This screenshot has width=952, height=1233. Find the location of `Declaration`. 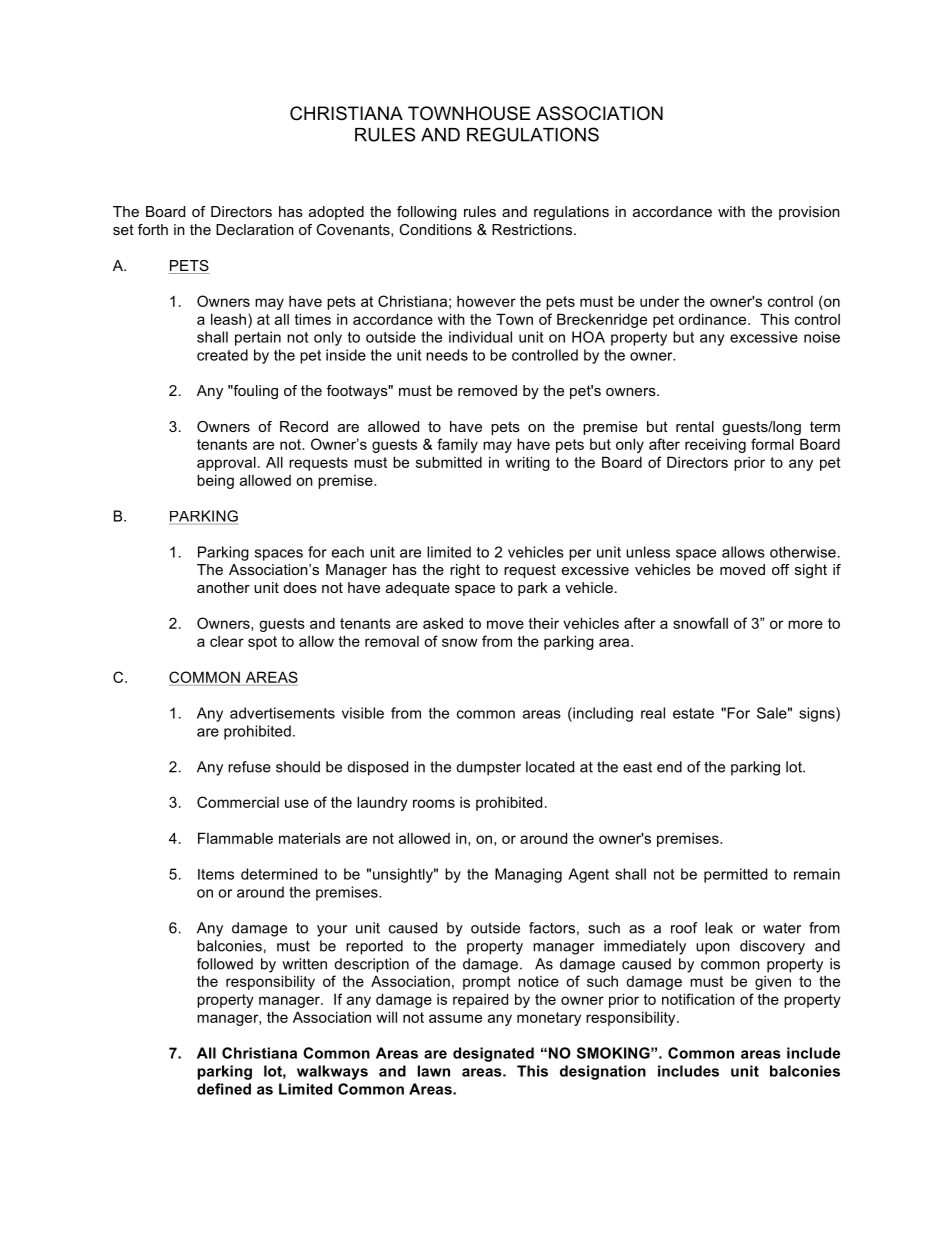

Declaration is located at coordinates (255, 229).
